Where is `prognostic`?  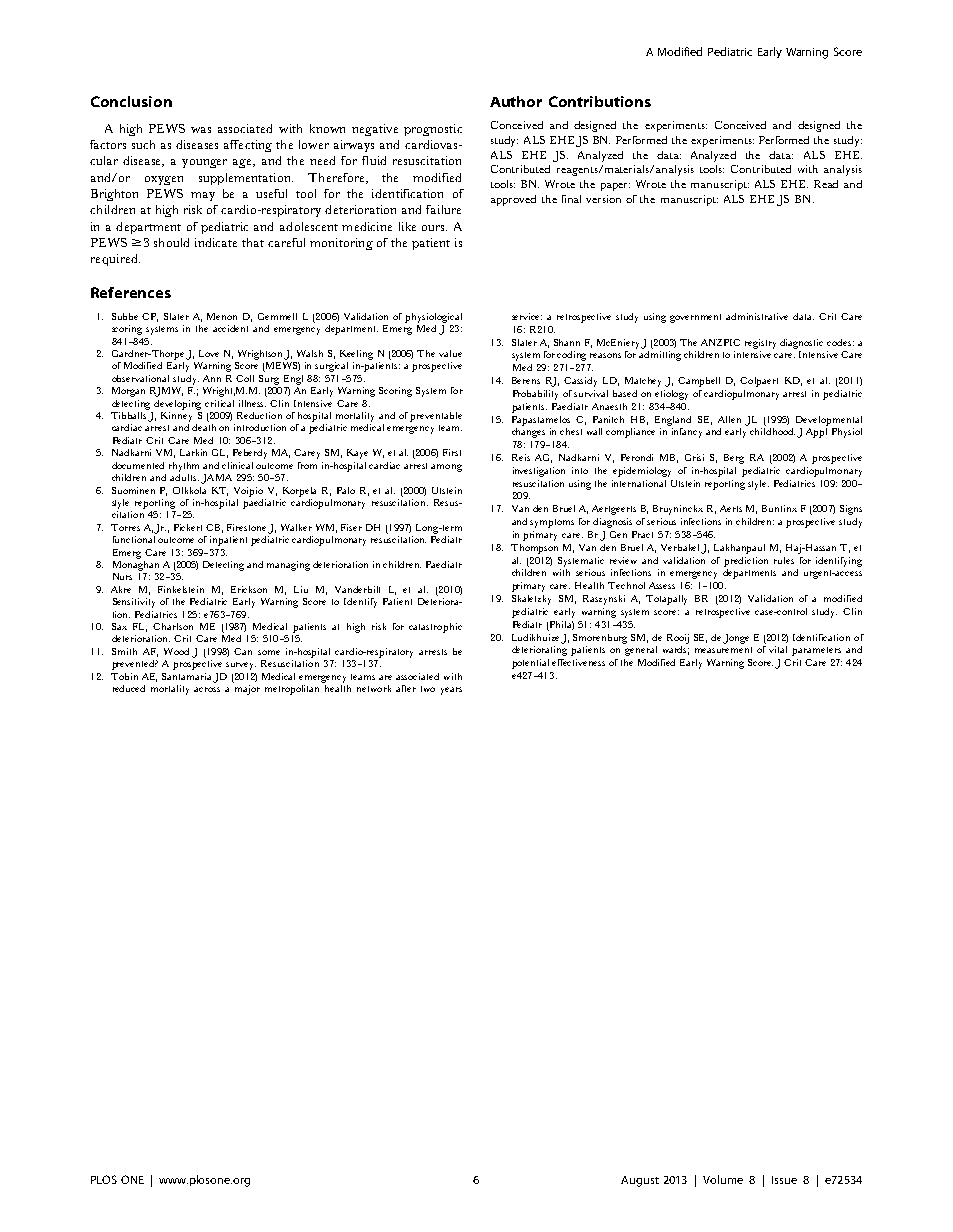
prognostic is located at coordinates (433, 130).
